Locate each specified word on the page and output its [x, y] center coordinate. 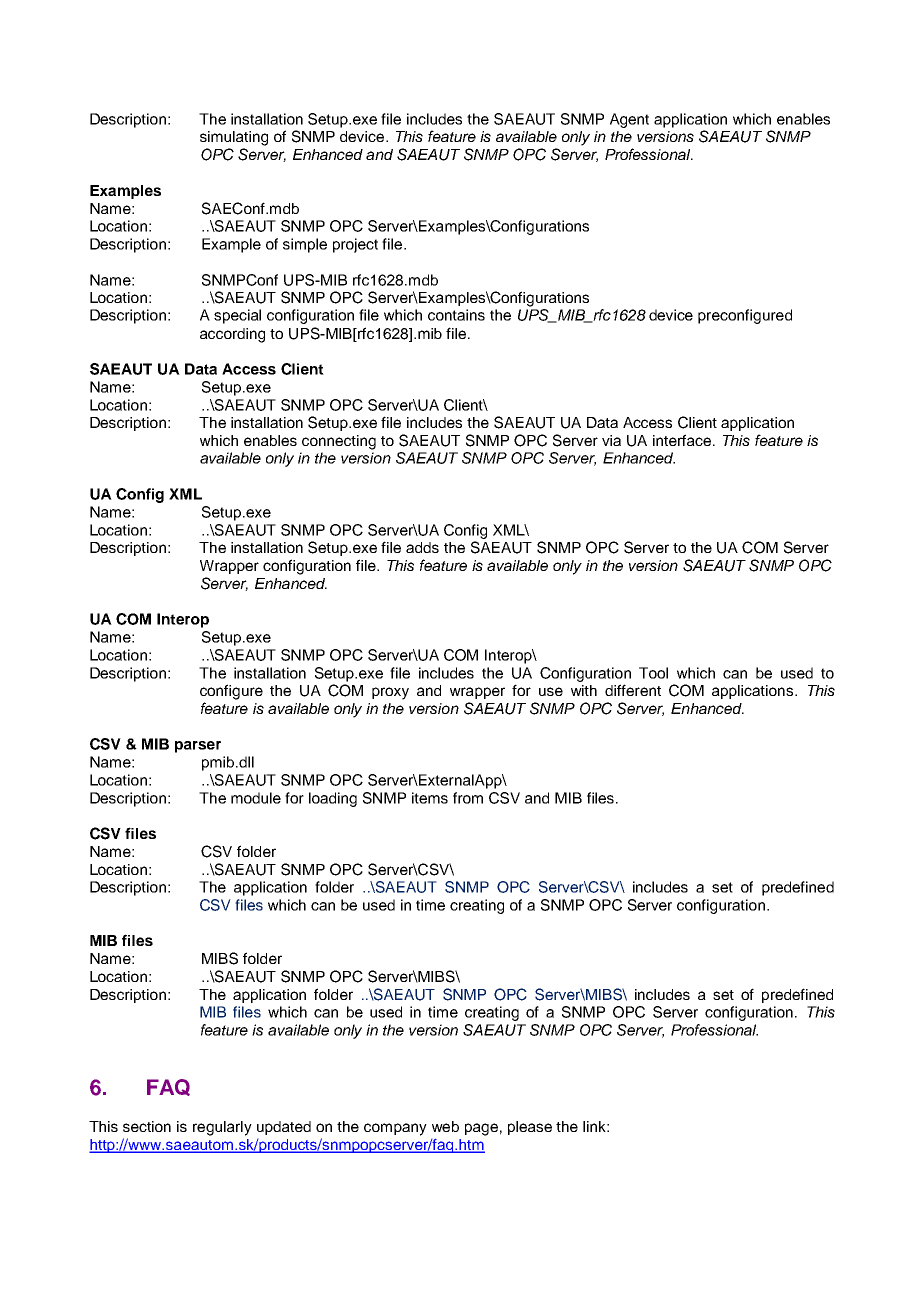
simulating [234, 138]
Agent [629, 120]
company [395, 1129]
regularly [222, 1128]
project [355, 245]
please [530, 1128]
